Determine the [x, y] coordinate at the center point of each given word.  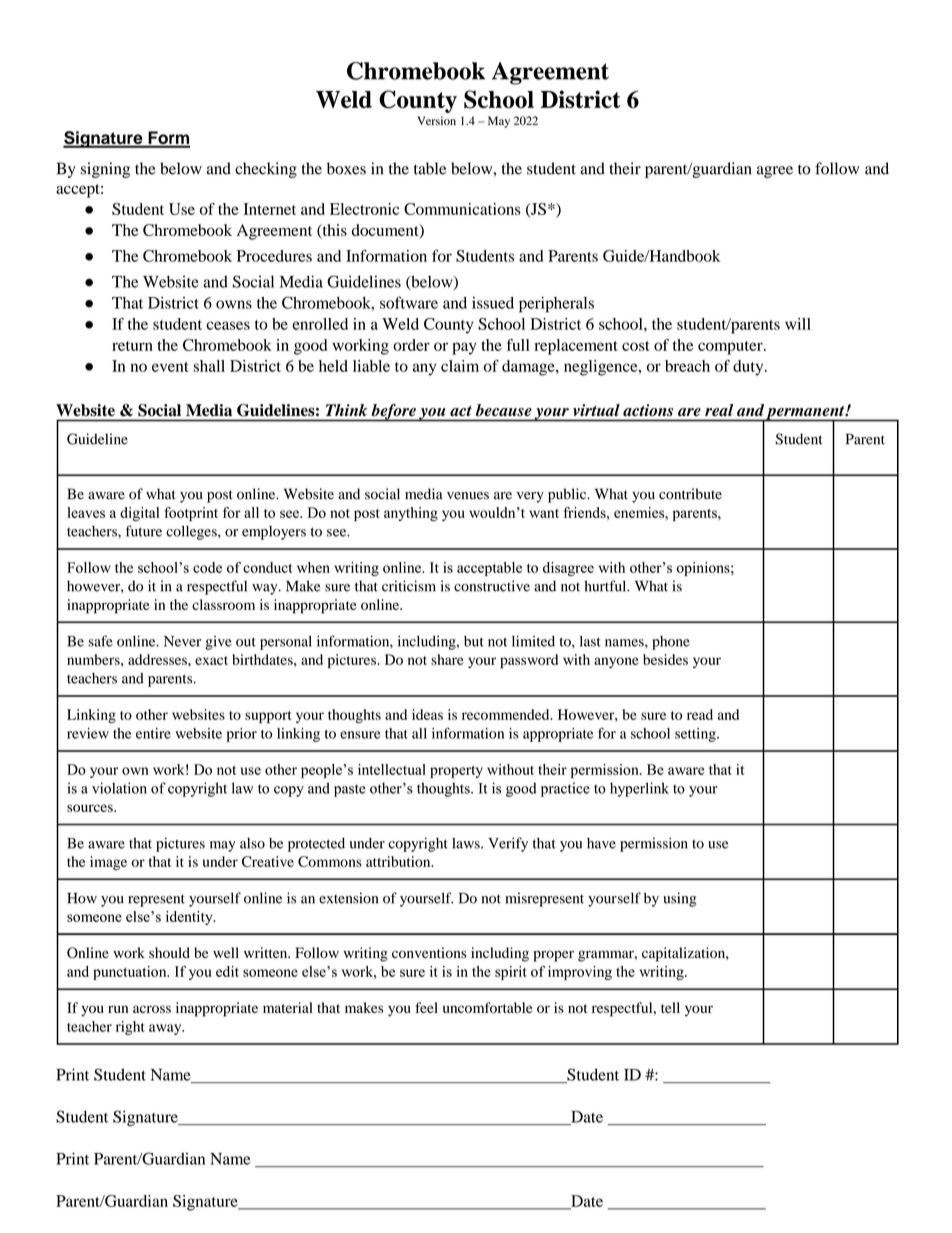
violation [119, 788]
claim [460, 366]
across [152, 1009]
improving [580, 973]
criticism [409, 586]
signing [105, 170]
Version [436, 120]
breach [687, 366]
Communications [462, 209]
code [207, 567]
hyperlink [639, 789]
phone [671, 643]
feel [426, 1007]
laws [467, 843]
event [170, 367]
